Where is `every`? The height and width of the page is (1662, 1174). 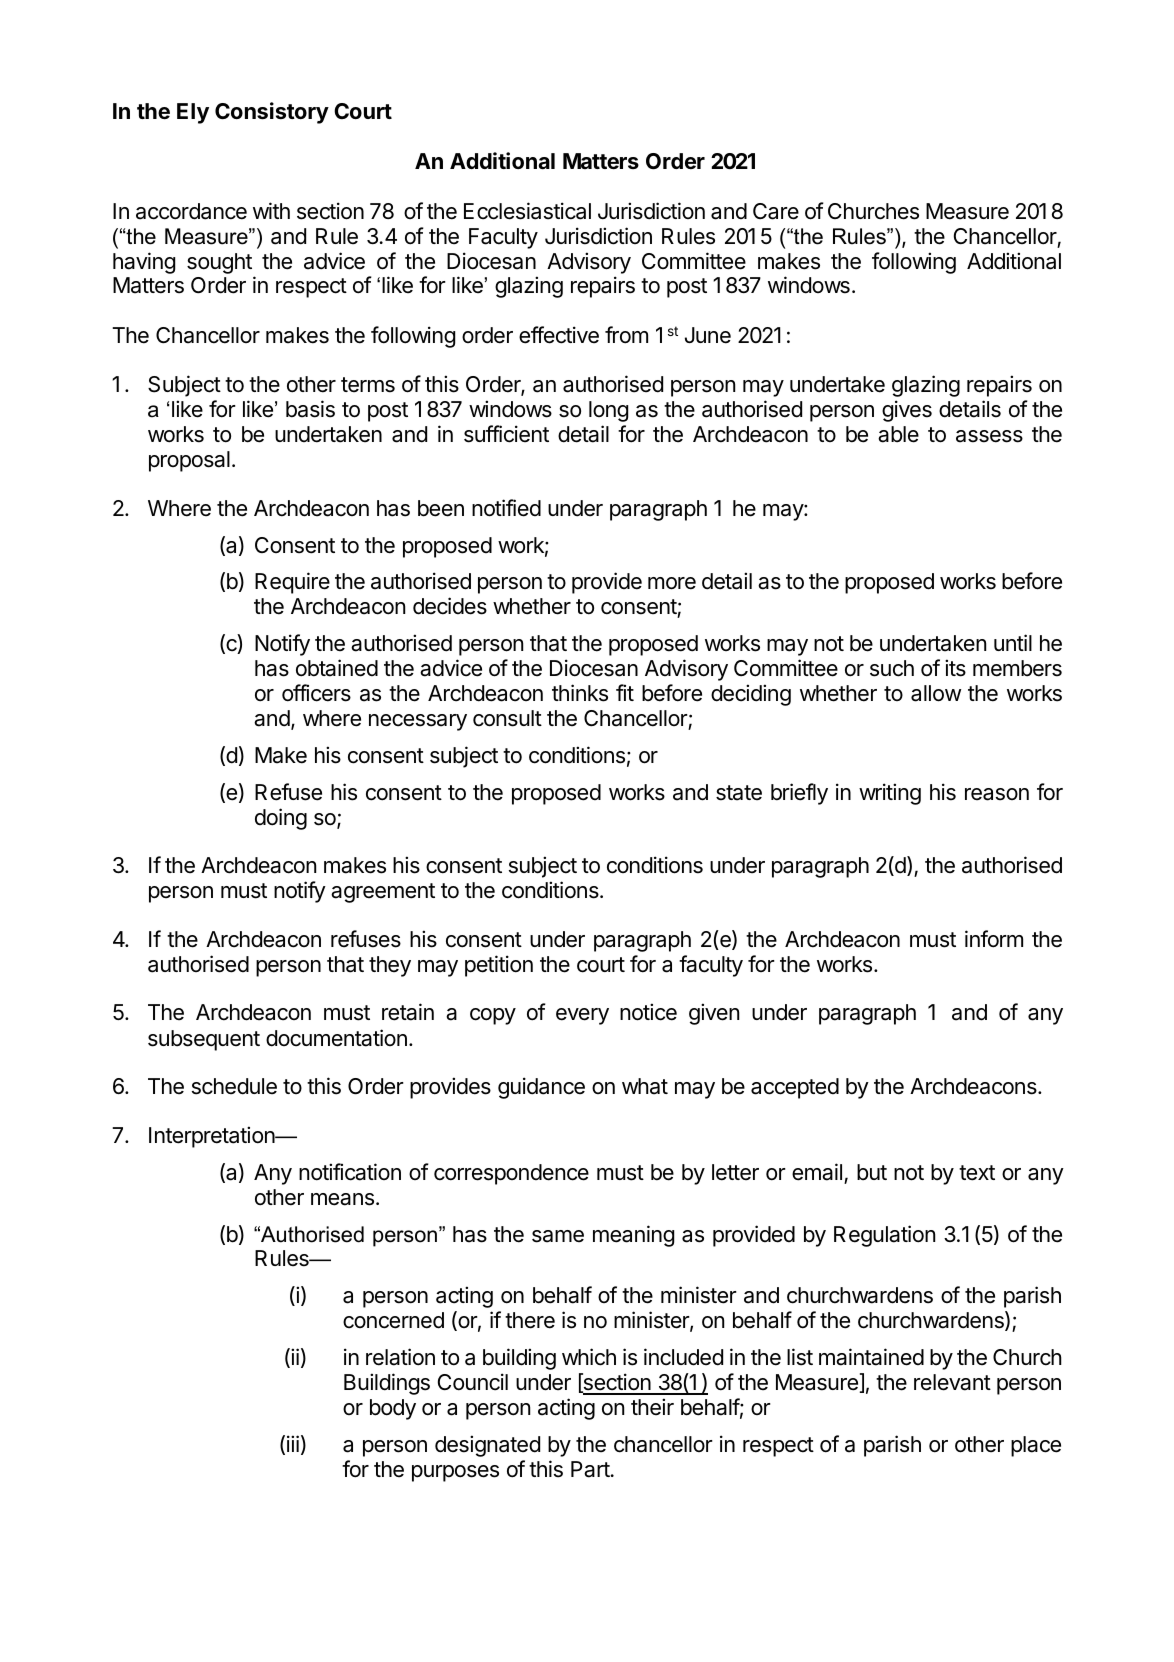 every is located at coordinates (582, 1016).
